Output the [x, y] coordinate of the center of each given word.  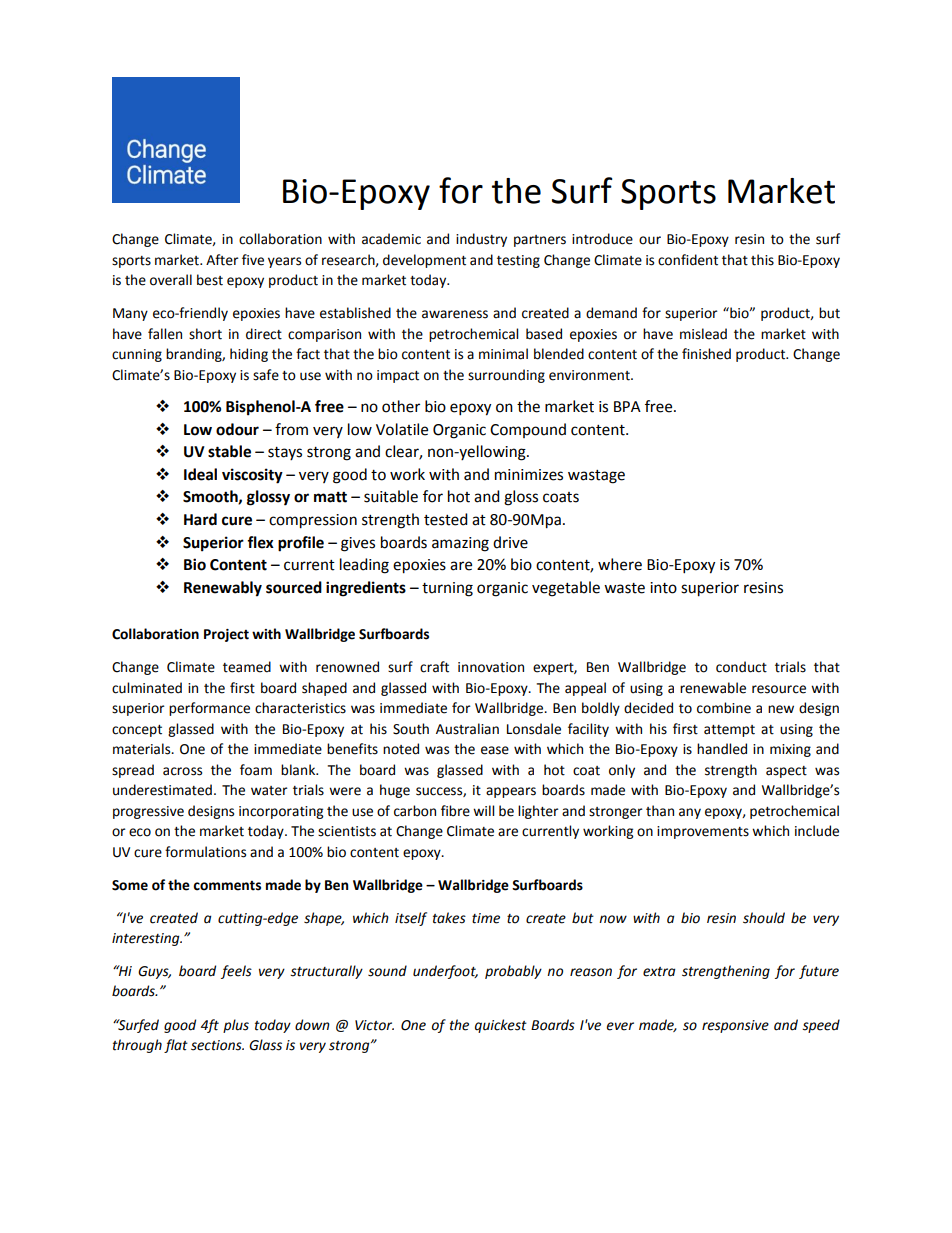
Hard [200, 519]
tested [446, 519]
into [663, 588]
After [222, 260]
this [762, 260]
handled [722, 749]
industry [481, 240]
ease [495, 750]
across [182, 771]
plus [236, 1026]
